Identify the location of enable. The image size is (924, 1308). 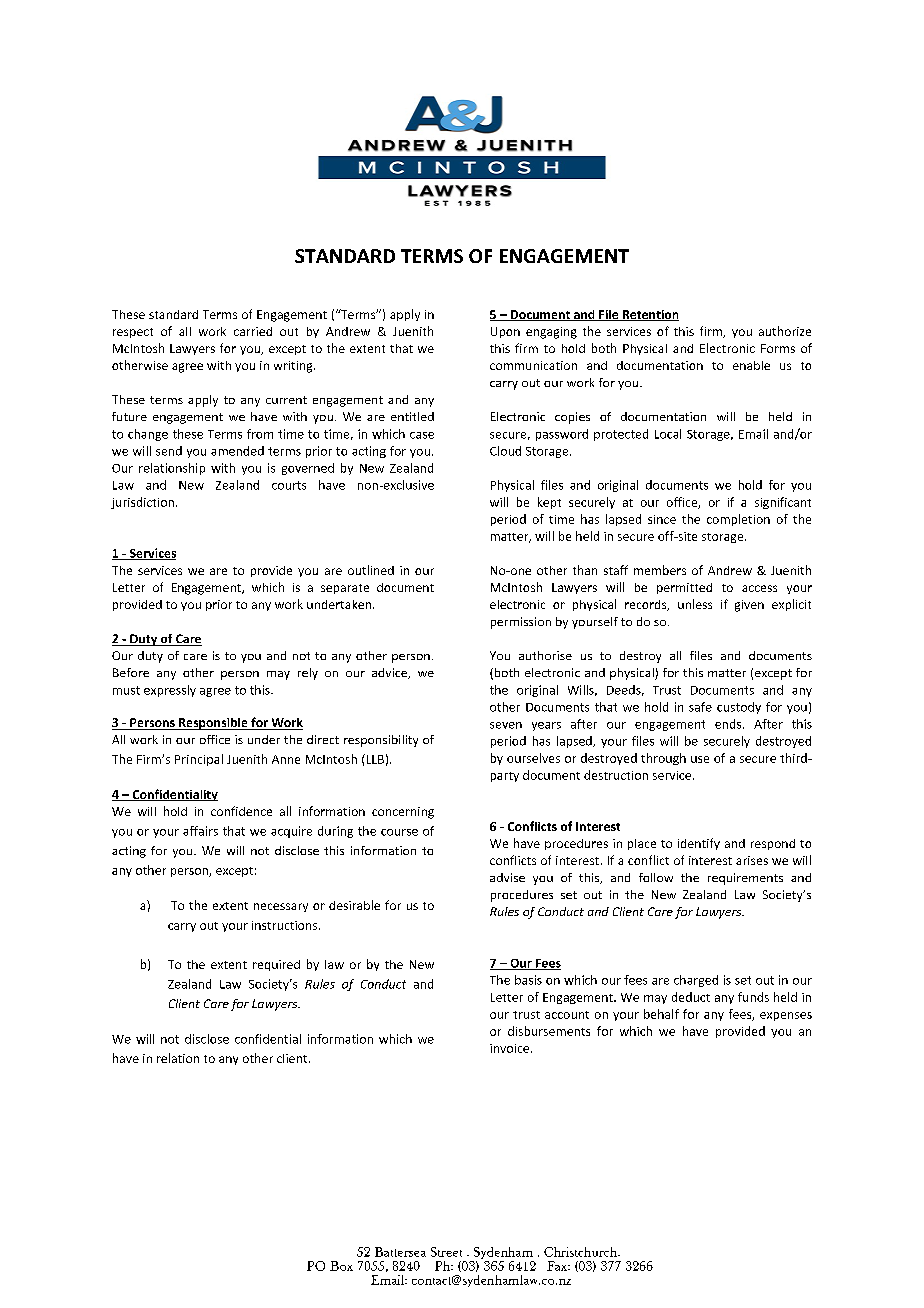
(751, 365).
